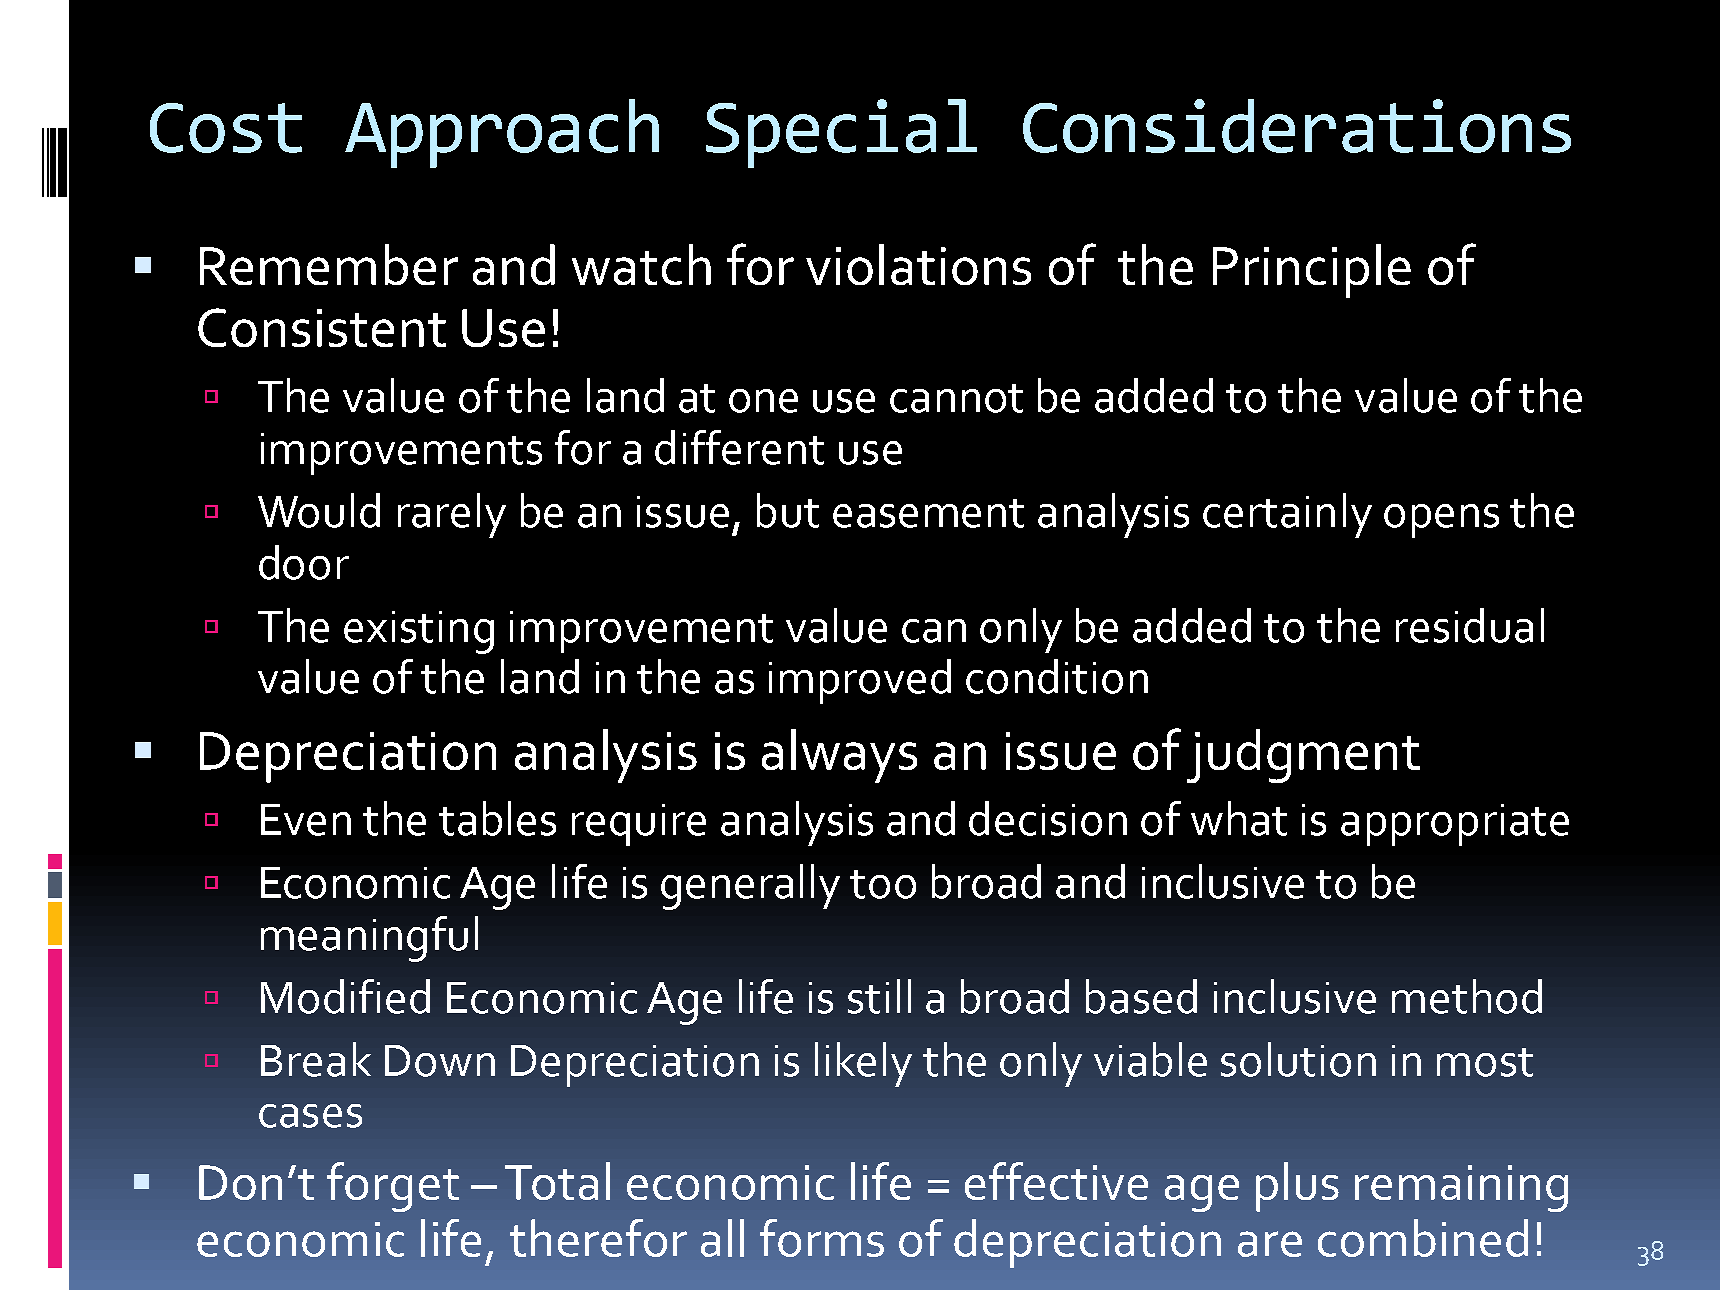  What do you see at coordinates (1287, 515) in the screenshot?
I see `certainly` at bounding box center [1287, 515].
